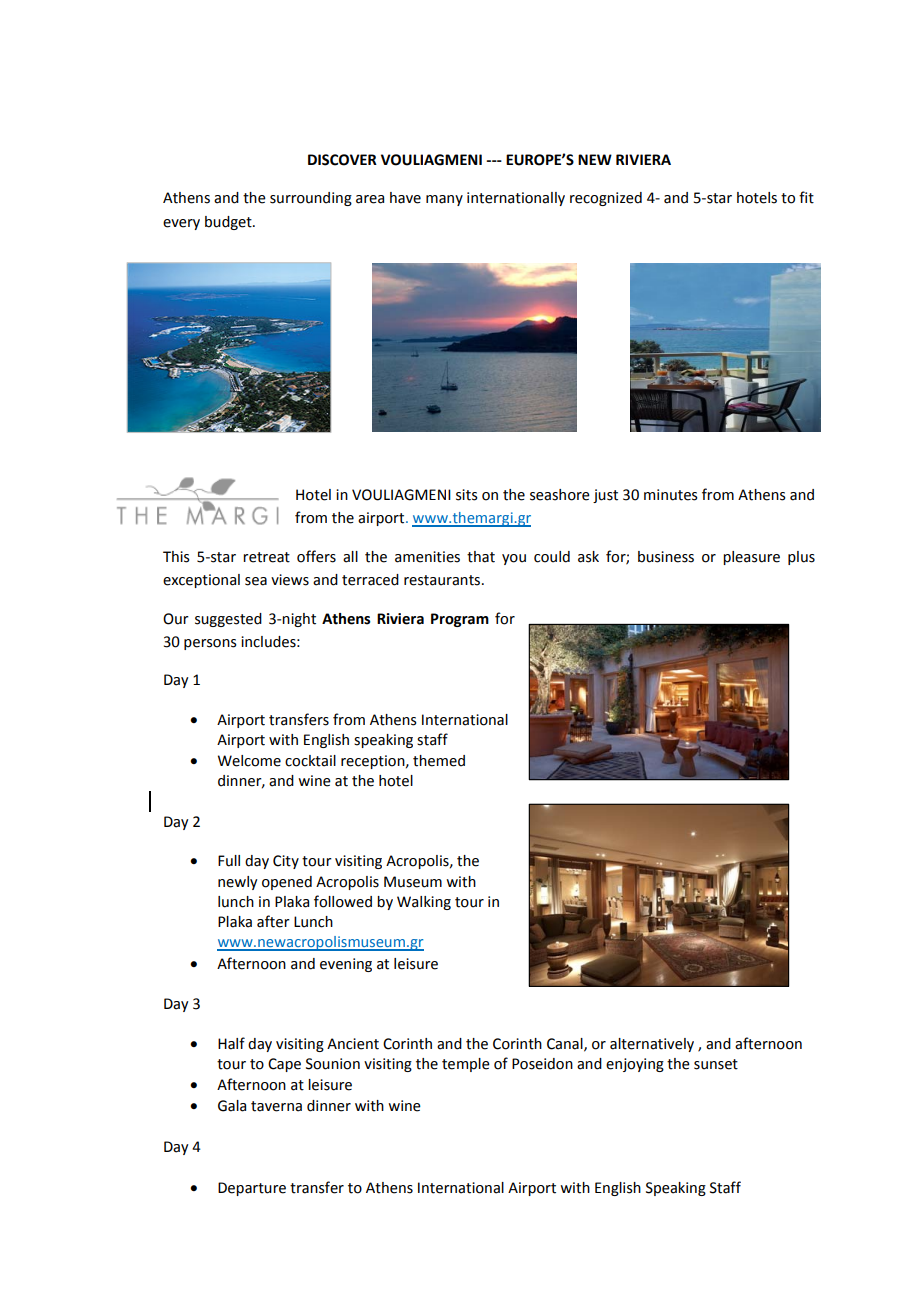 The width and height of the page is (924, 1308). I want to click on many, so click(444, 200).
